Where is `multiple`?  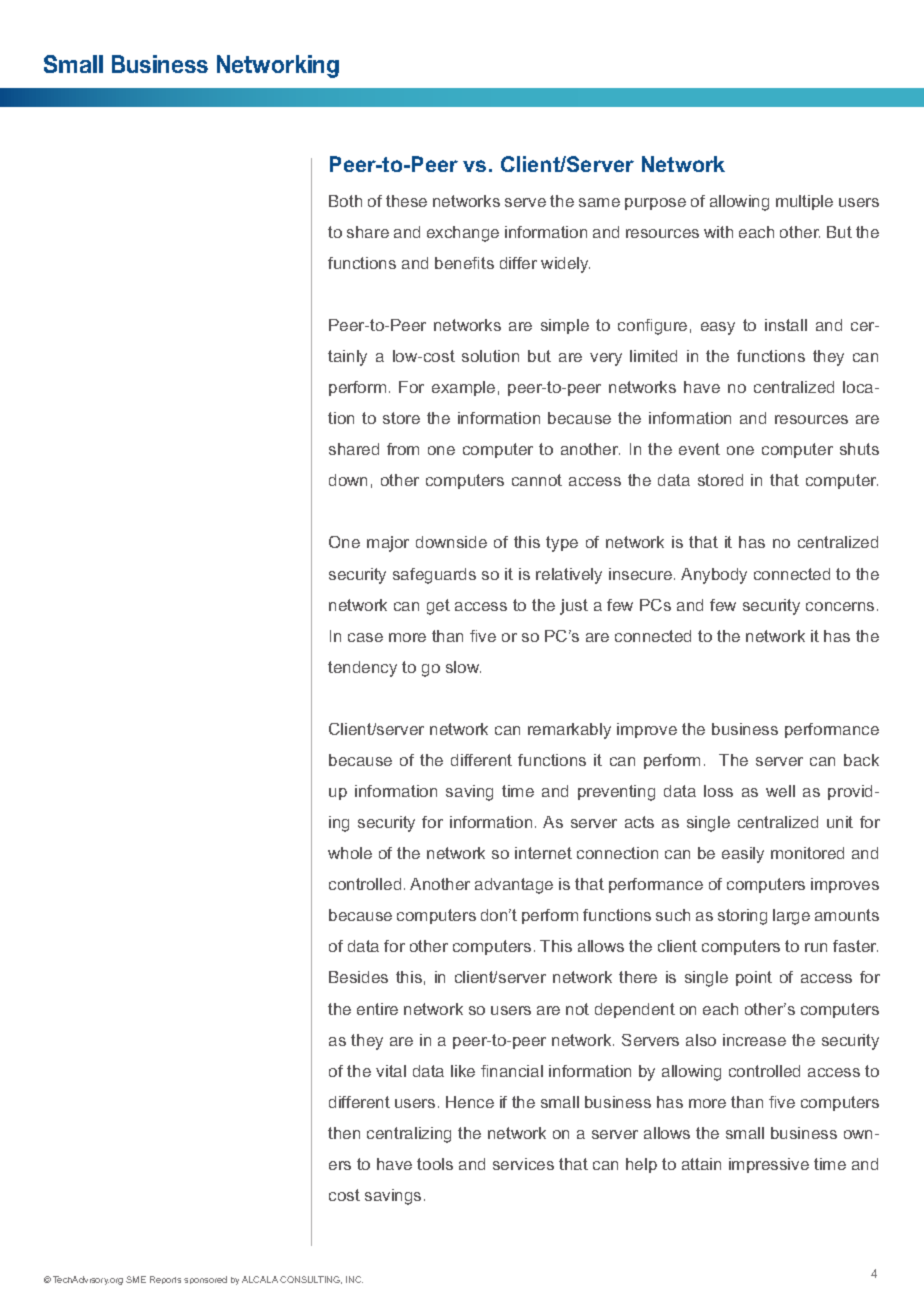 multiple is located at coordinates (804, 202).
